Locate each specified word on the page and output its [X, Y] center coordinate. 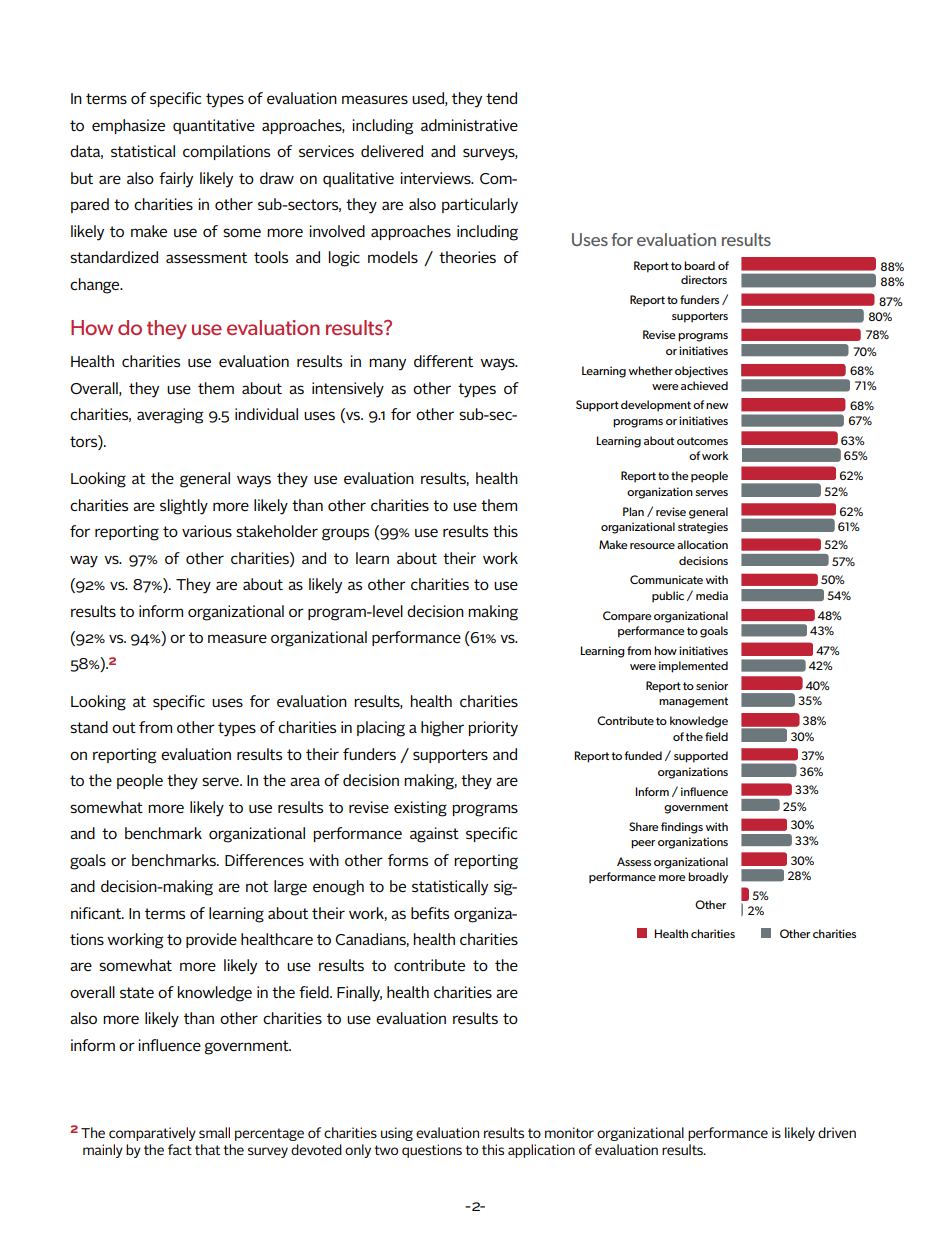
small [214, 1132]
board [699, 265]
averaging [170, 416]
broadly [708, 878]
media [712, 595]
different [443, 361]
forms [408, 860]
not [257, 886]
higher [442, 729]
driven [837, 1132]
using [397, 1134]
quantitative [214, 126]
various [207, 531]
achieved [704, 385]
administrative [469, 125]
